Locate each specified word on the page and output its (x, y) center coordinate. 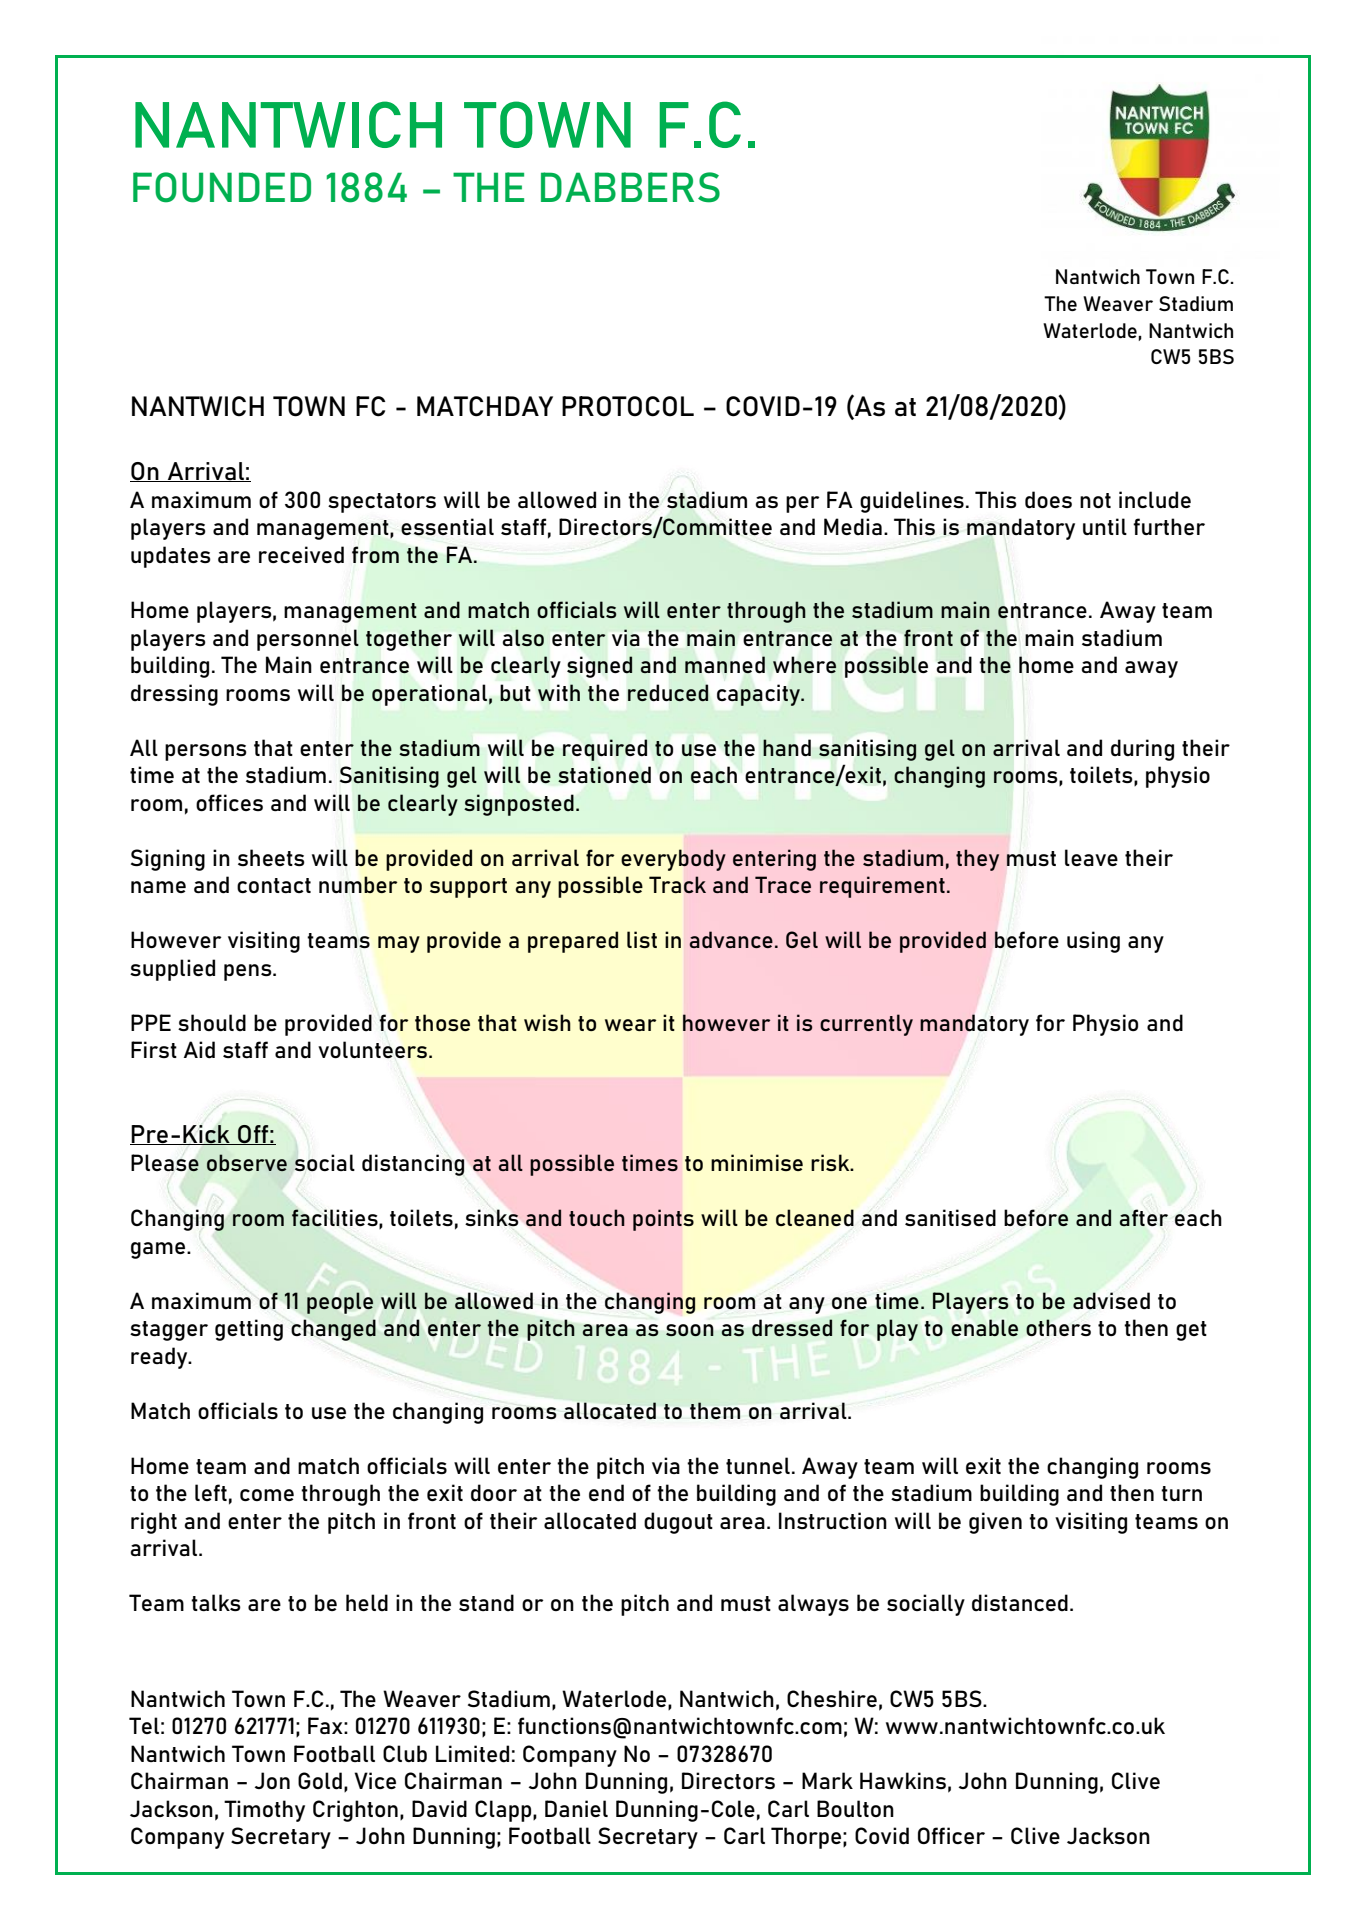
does (1048, 500)
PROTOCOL (628, 406)
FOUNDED (222, 187)
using (1093, 942)
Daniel (576, 1808)
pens (249, 972)
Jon (272, 1780)
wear (630, 1025)
